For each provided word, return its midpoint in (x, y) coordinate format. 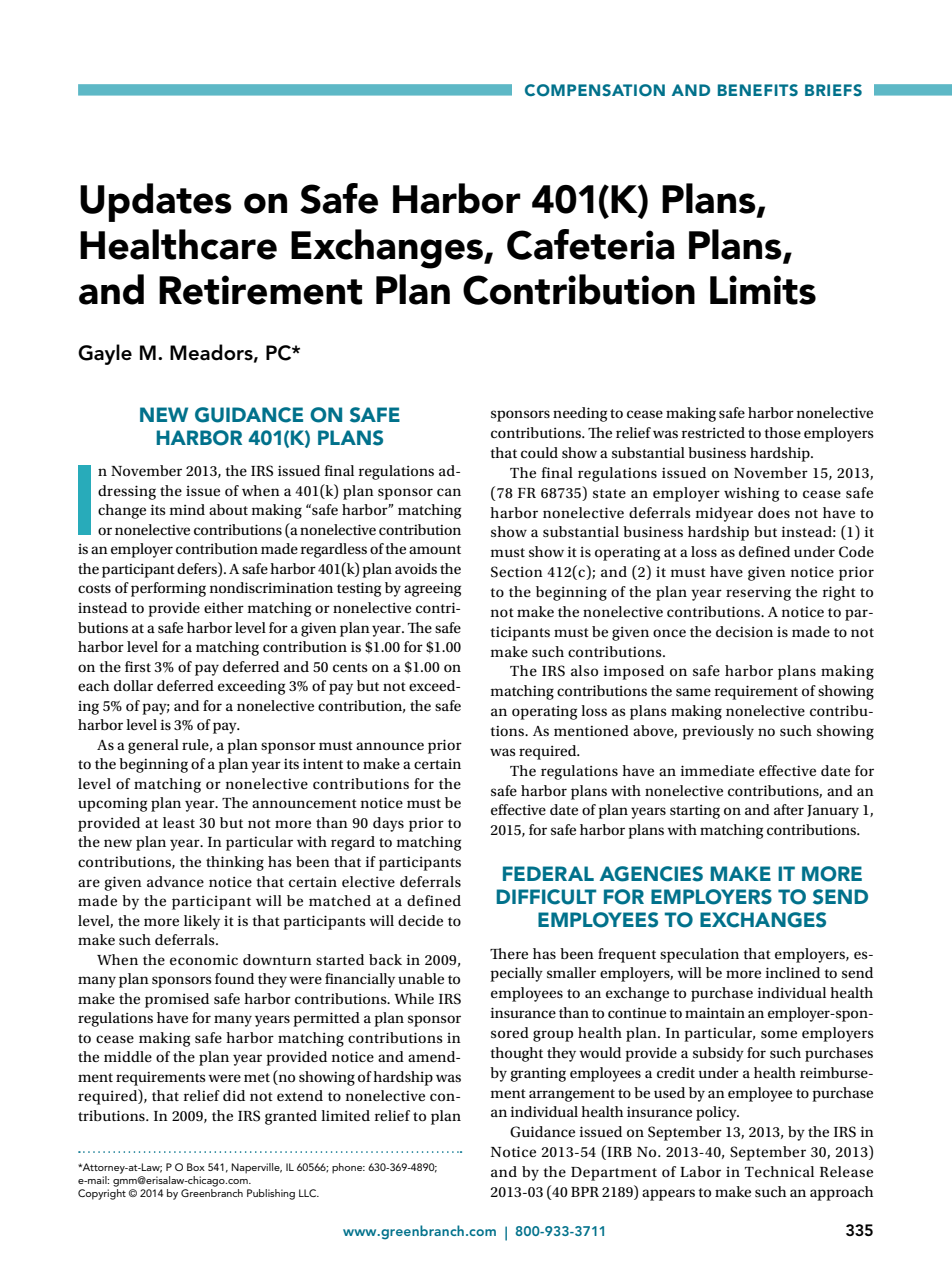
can (449, 492)
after (789, 809)
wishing (751, 494)
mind (187, 509)
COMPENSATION (595, 90)
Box (196, 1167)
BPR (585, 1192)
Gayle (105, 354)
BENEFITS (758, 90)
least (179, 822)
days (388, 824)
